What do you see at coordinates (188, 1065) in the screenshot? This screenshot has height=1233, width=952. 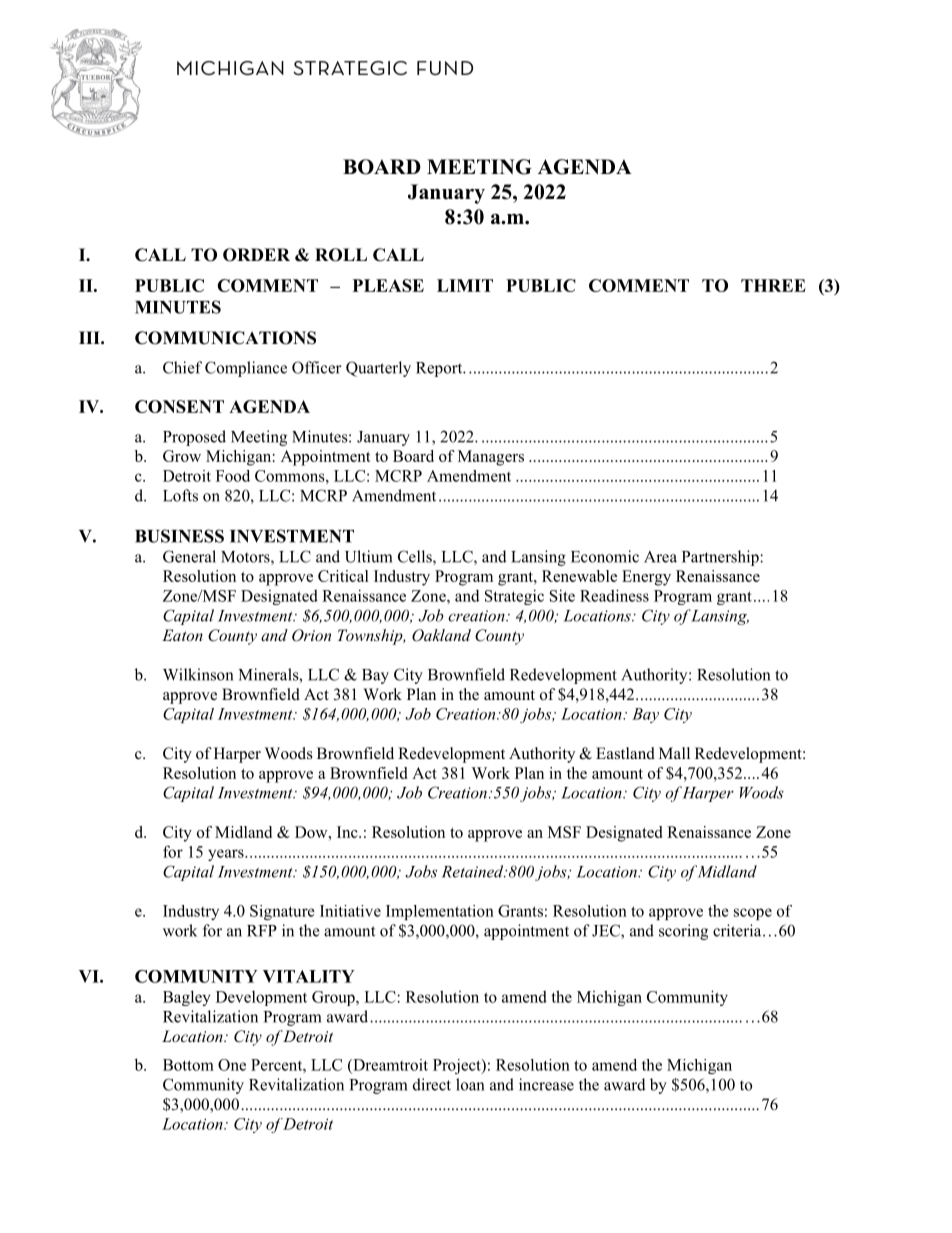 I see `Bottom` at bounding box center [188, 1065].
